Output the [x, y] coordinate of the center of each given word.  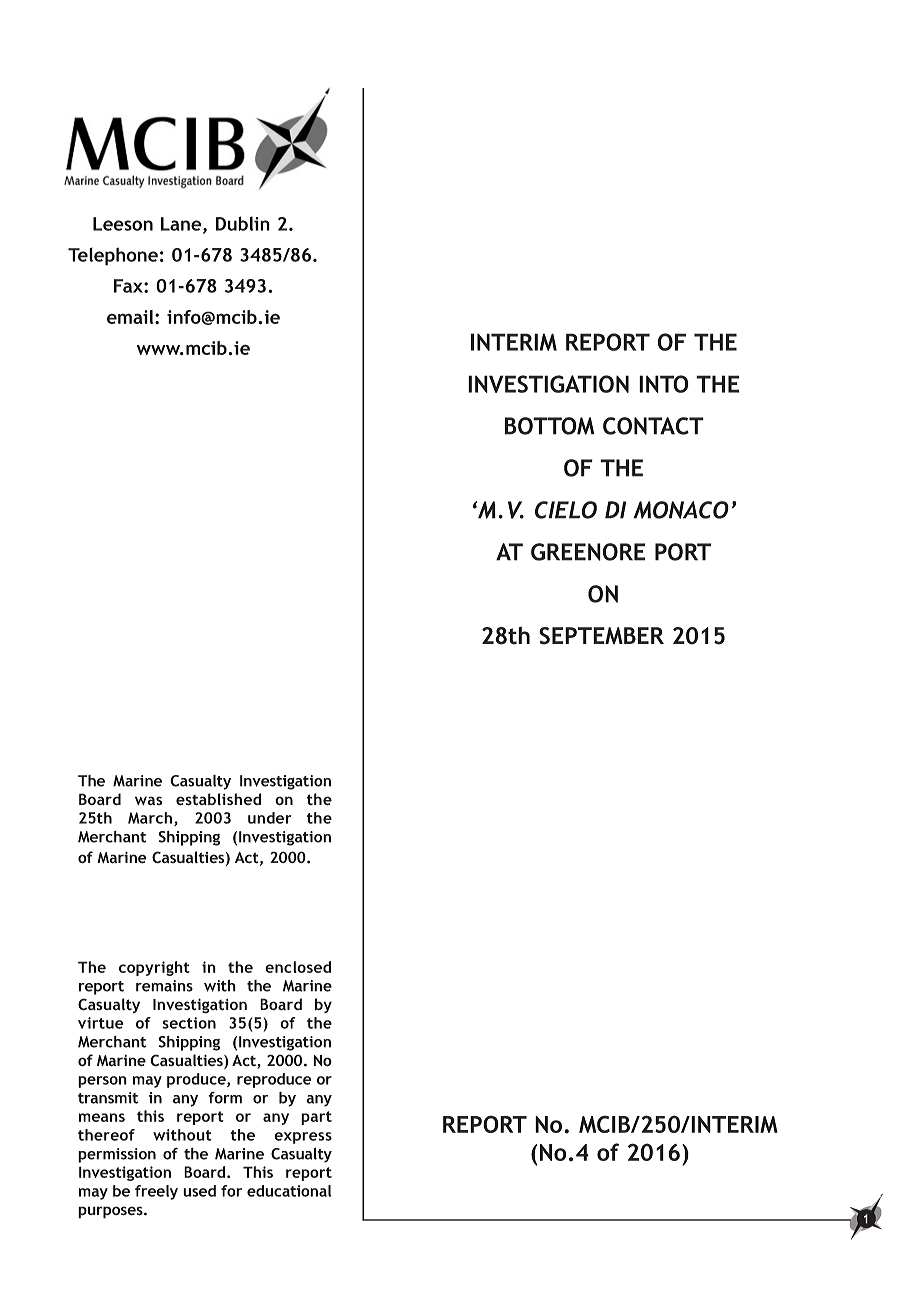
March [151, 819]
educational [289, 1191]
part [316, 1118]
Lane [182, 225]
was [148, 801]
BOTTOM [549, 426]
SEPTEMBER [601, 636]
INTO [664, 384]
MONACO [681, 510]
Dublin [243, 223]
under [270, 818]
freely [156, 1192]
